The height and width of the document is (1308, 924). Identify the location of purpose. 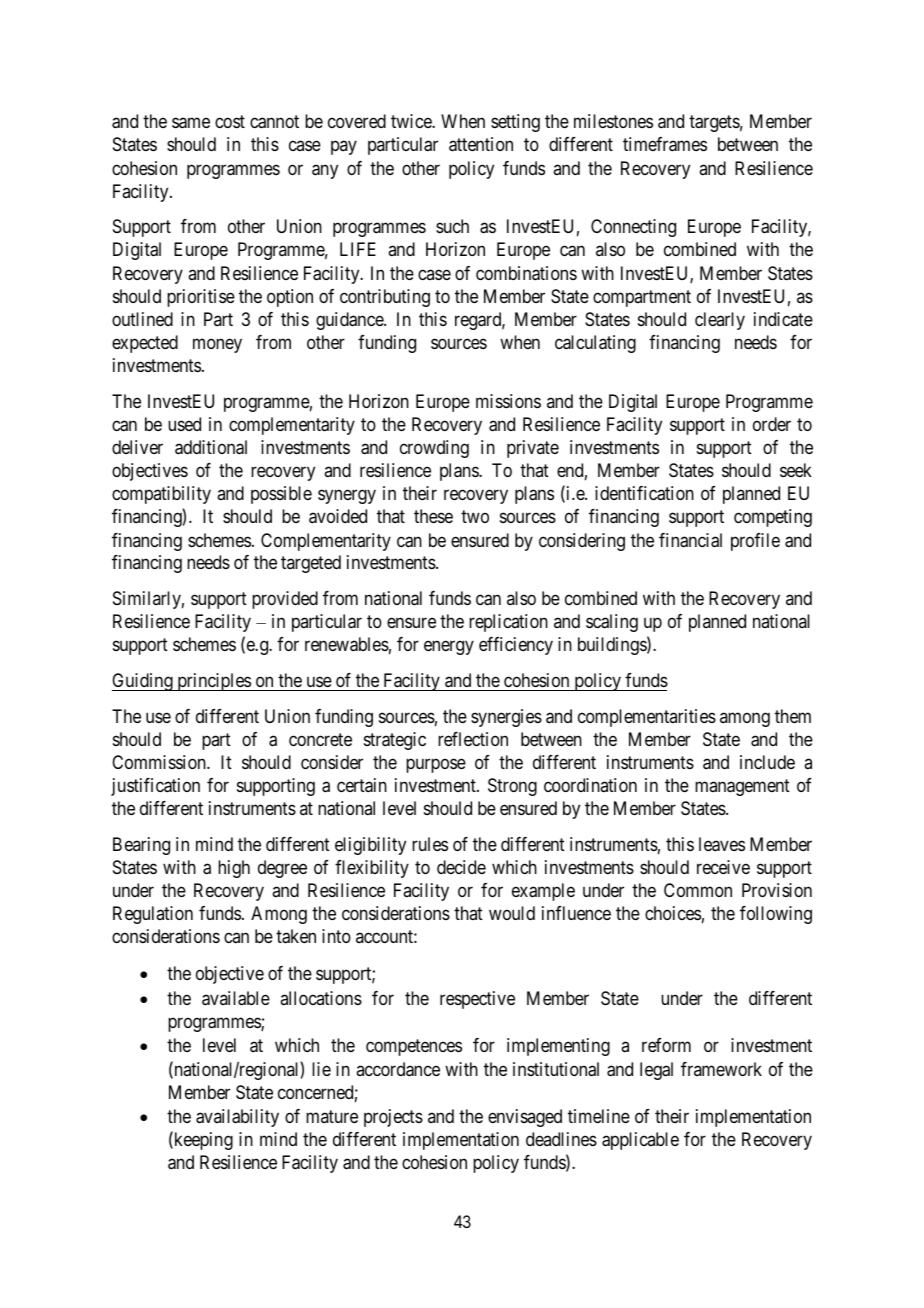
(436, 765).
